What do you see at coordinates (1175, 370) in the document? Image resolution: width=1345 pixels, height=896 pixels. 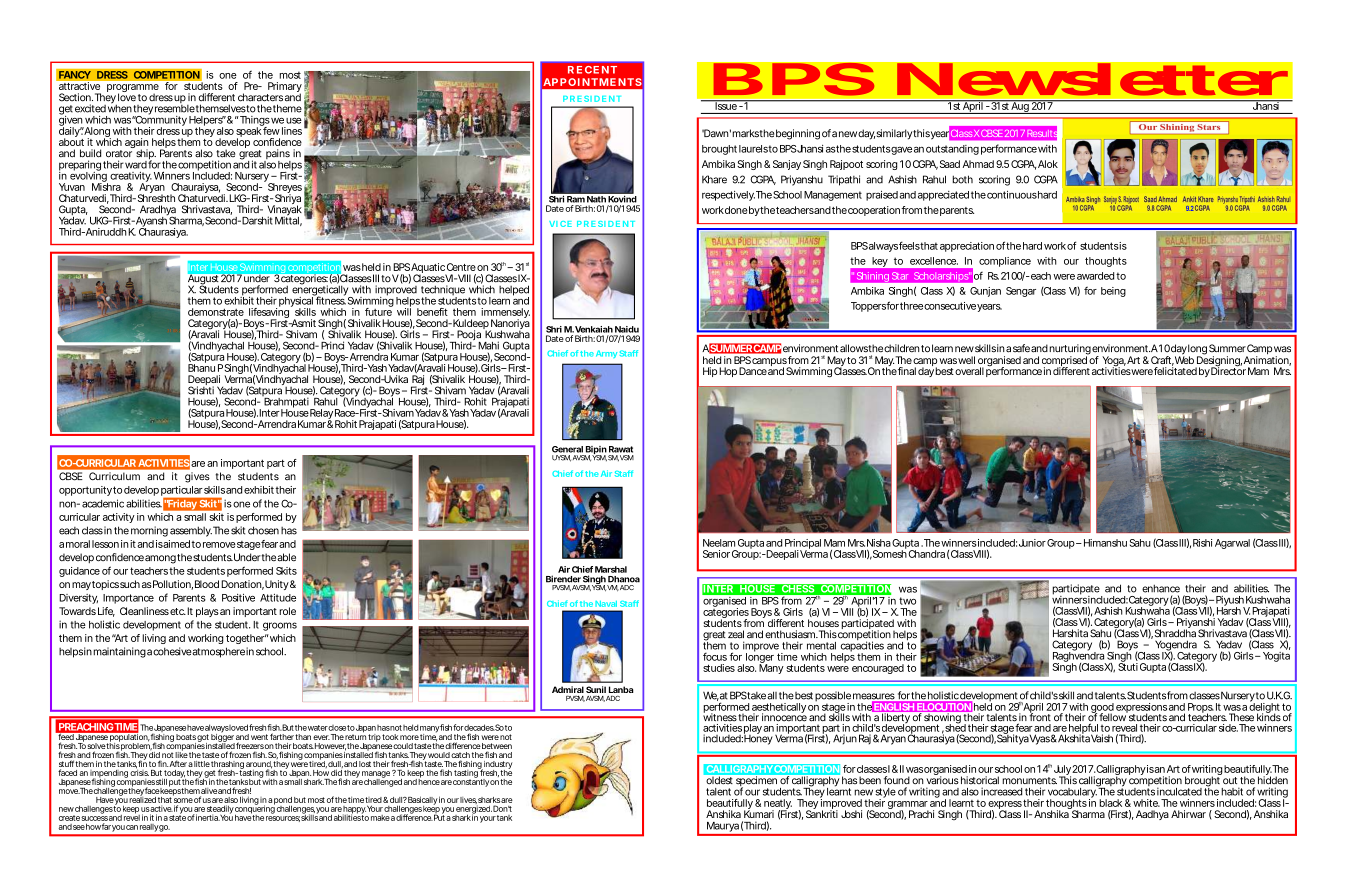 I see `felicitated` at bounding box center [1175, 370].
